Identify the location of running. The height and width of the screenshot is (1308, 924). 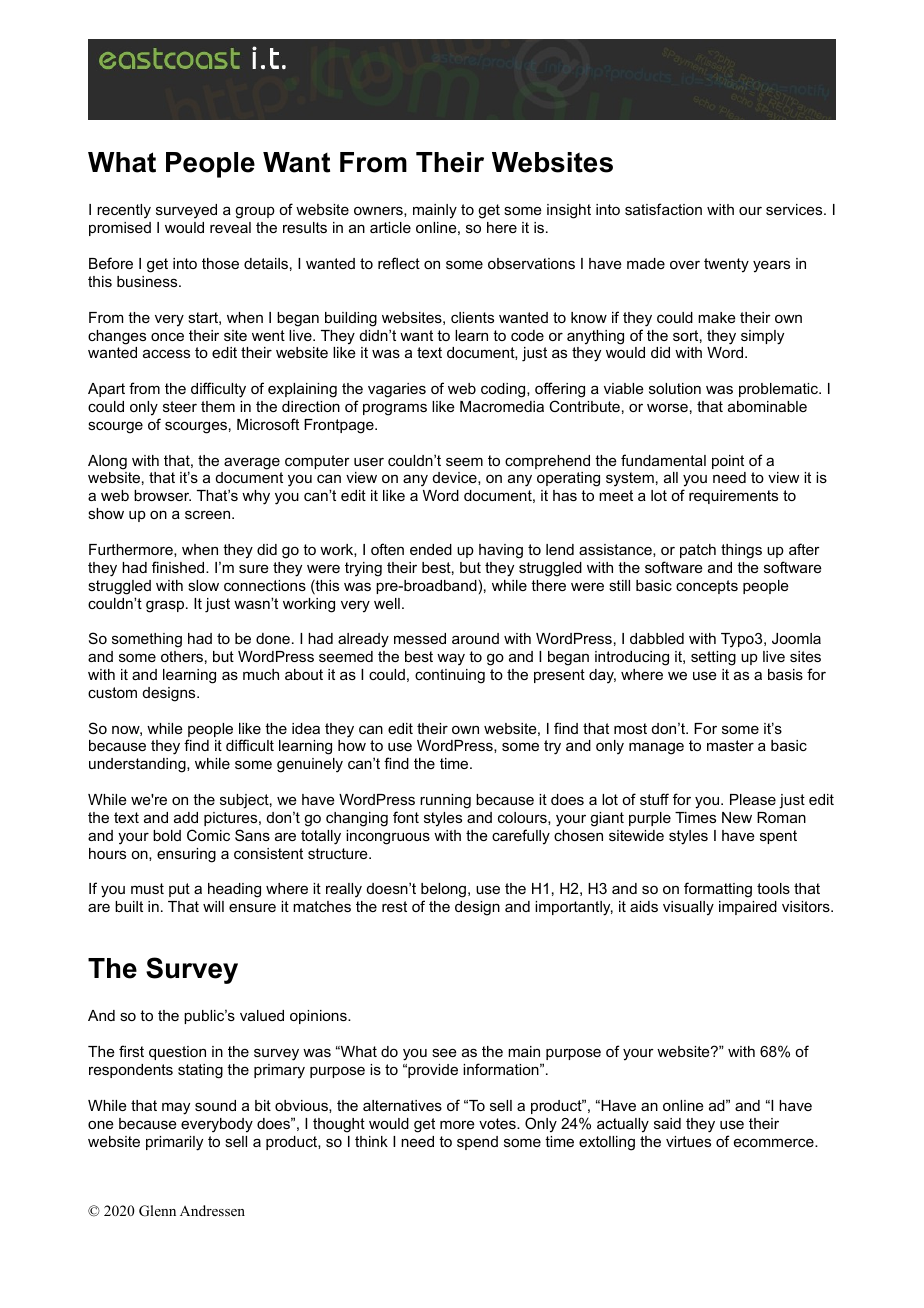
(445, 801).
